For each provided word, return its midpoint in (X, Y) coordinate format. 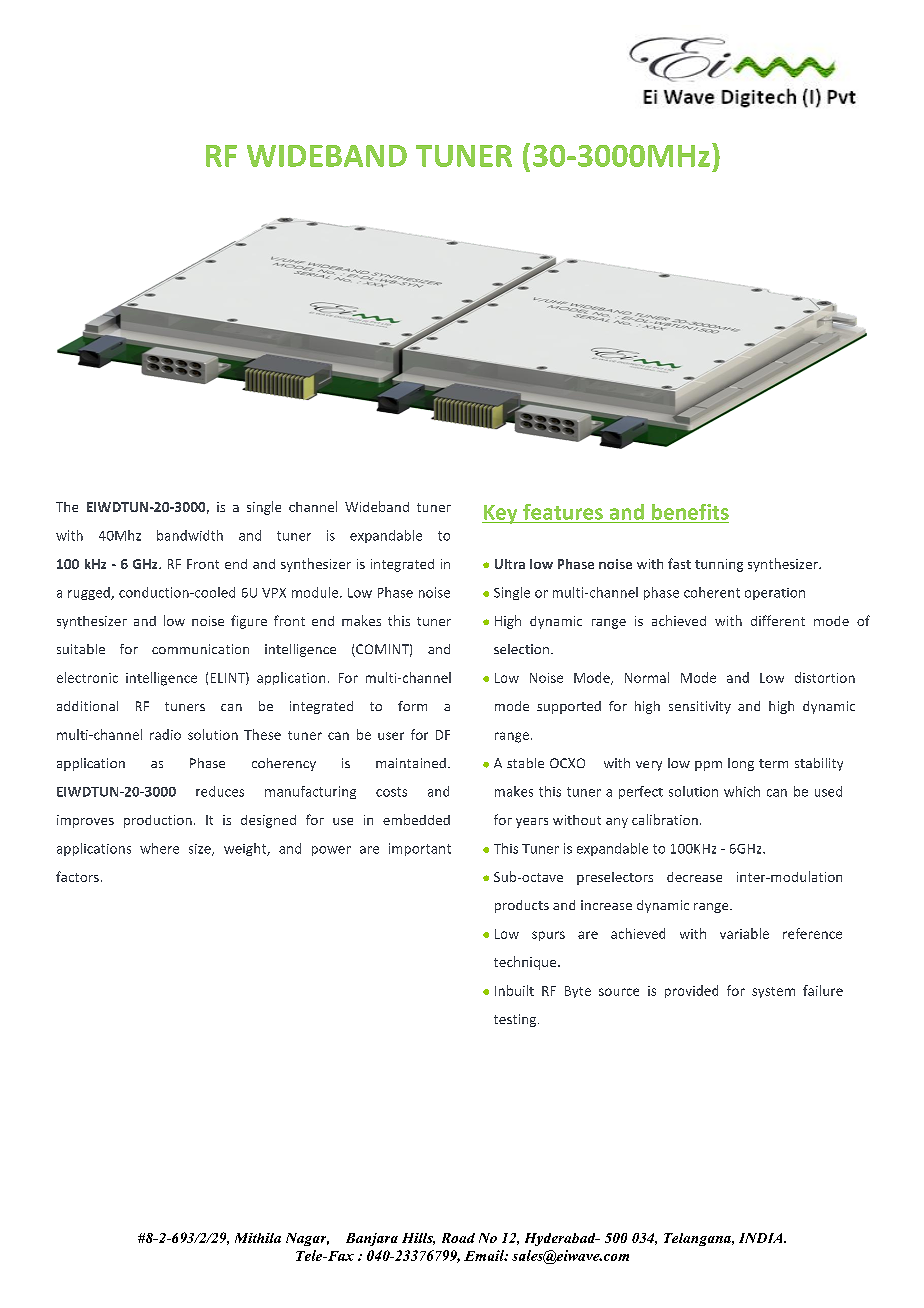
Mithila (258, 1238)
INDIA (762, 1238)
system (773, 992)
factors (77, 876)
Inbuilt (514, 990)
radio (165, 734)
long (741, 764)
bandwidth (190, 535)
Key (501, 514)
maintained (411, 763)
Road (458, 1238)
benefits (690, 512)
